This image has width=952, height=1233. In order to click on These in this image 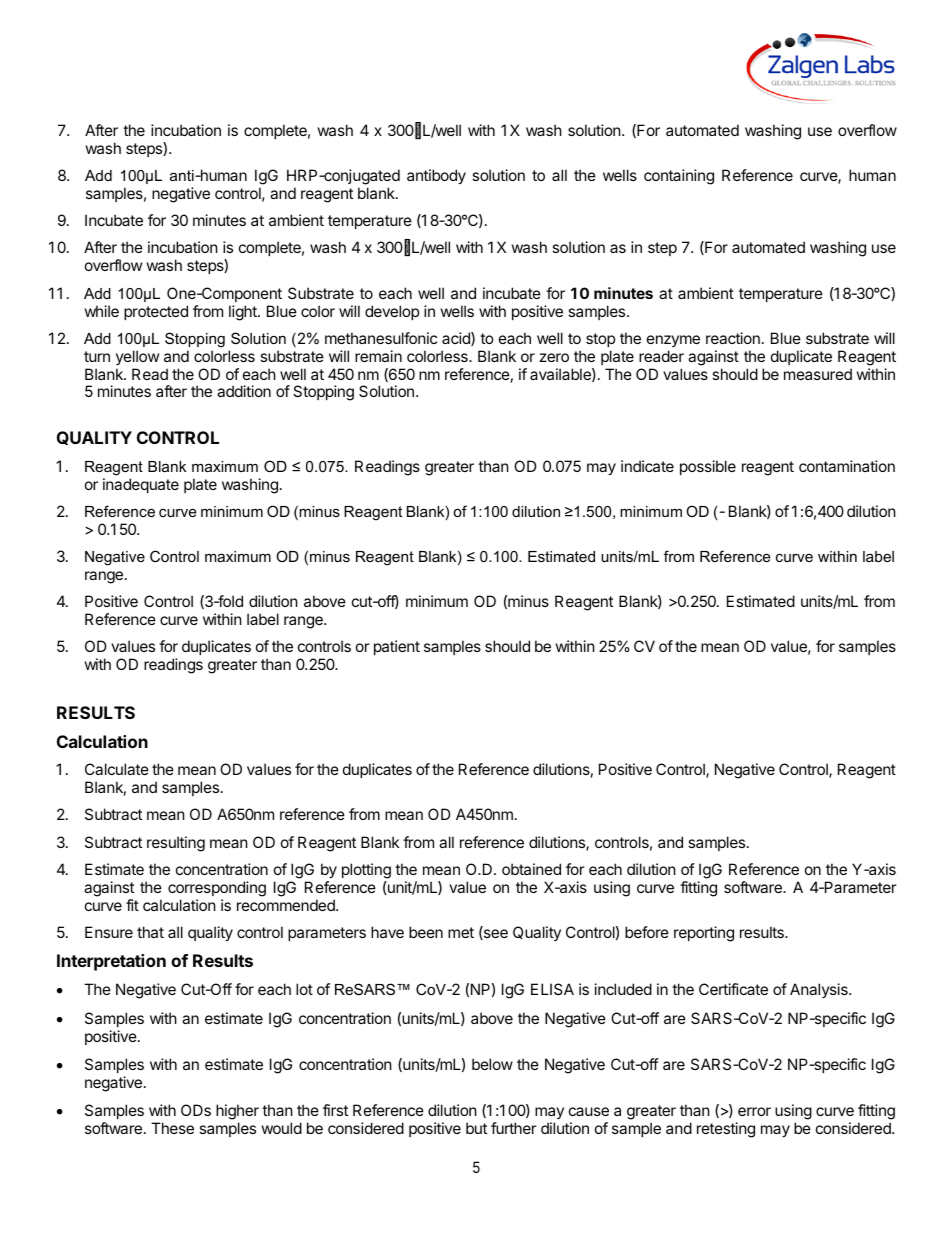, I will do `click(172, 1128)`.
